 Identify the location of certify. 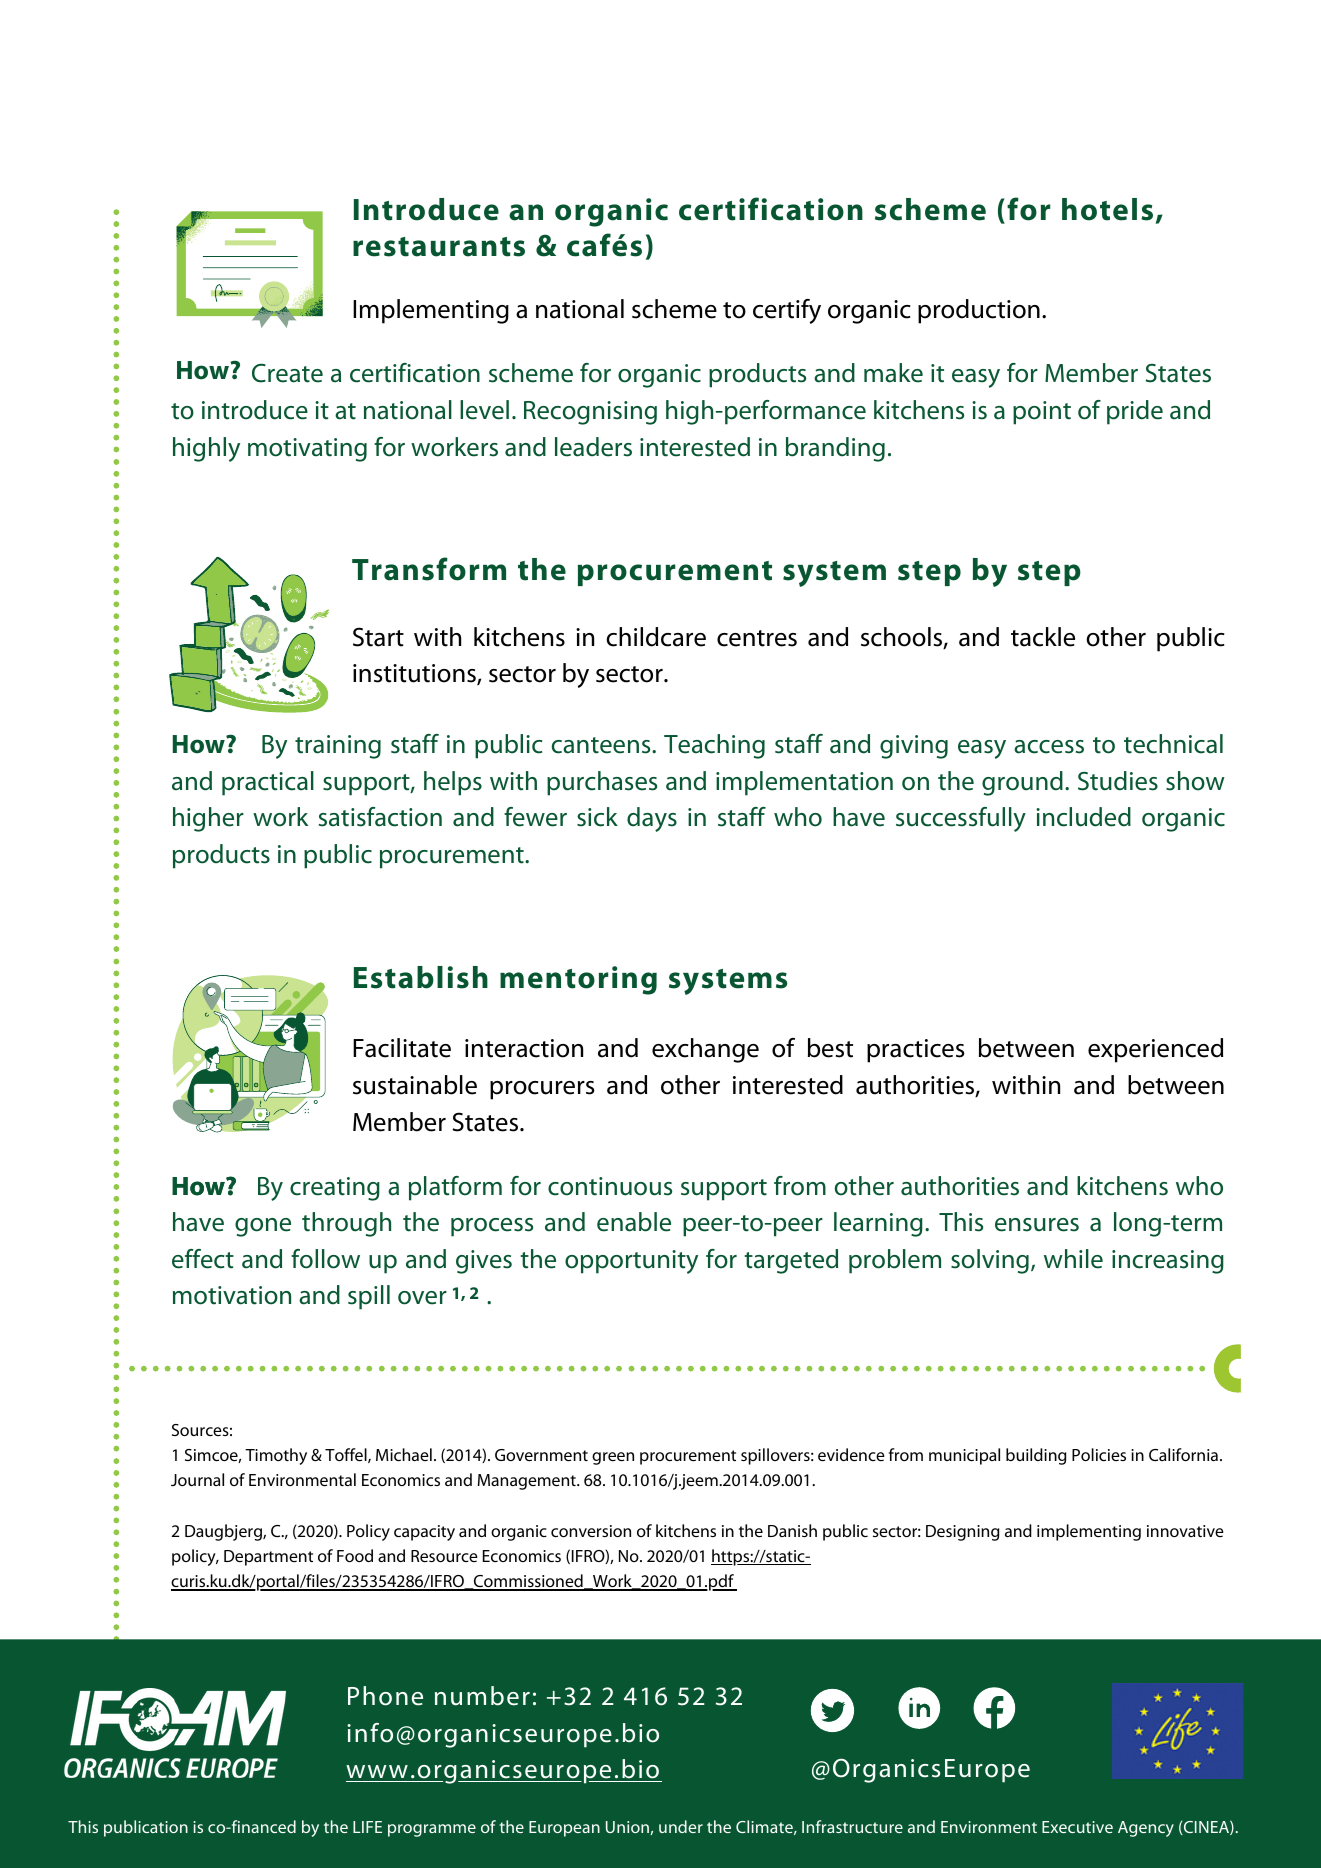
(787, 311).
